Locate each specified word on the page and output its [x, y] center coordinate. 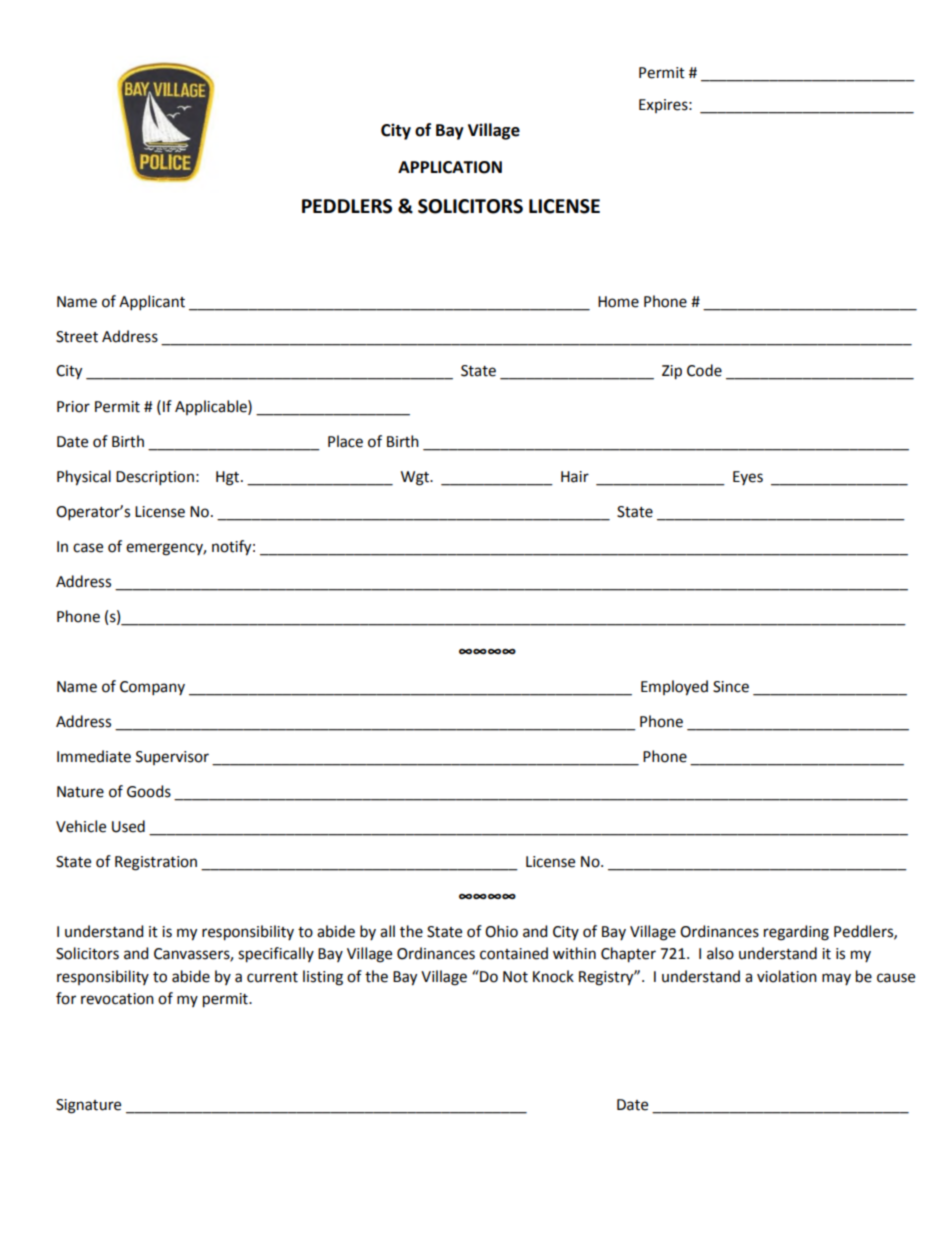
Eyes [748, 478]
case [88, 548]
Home [618, 302]
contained [514, 953]
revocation [117, 999]
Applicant [152, 302]
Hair [575, 477]
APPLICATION [450, 167]
